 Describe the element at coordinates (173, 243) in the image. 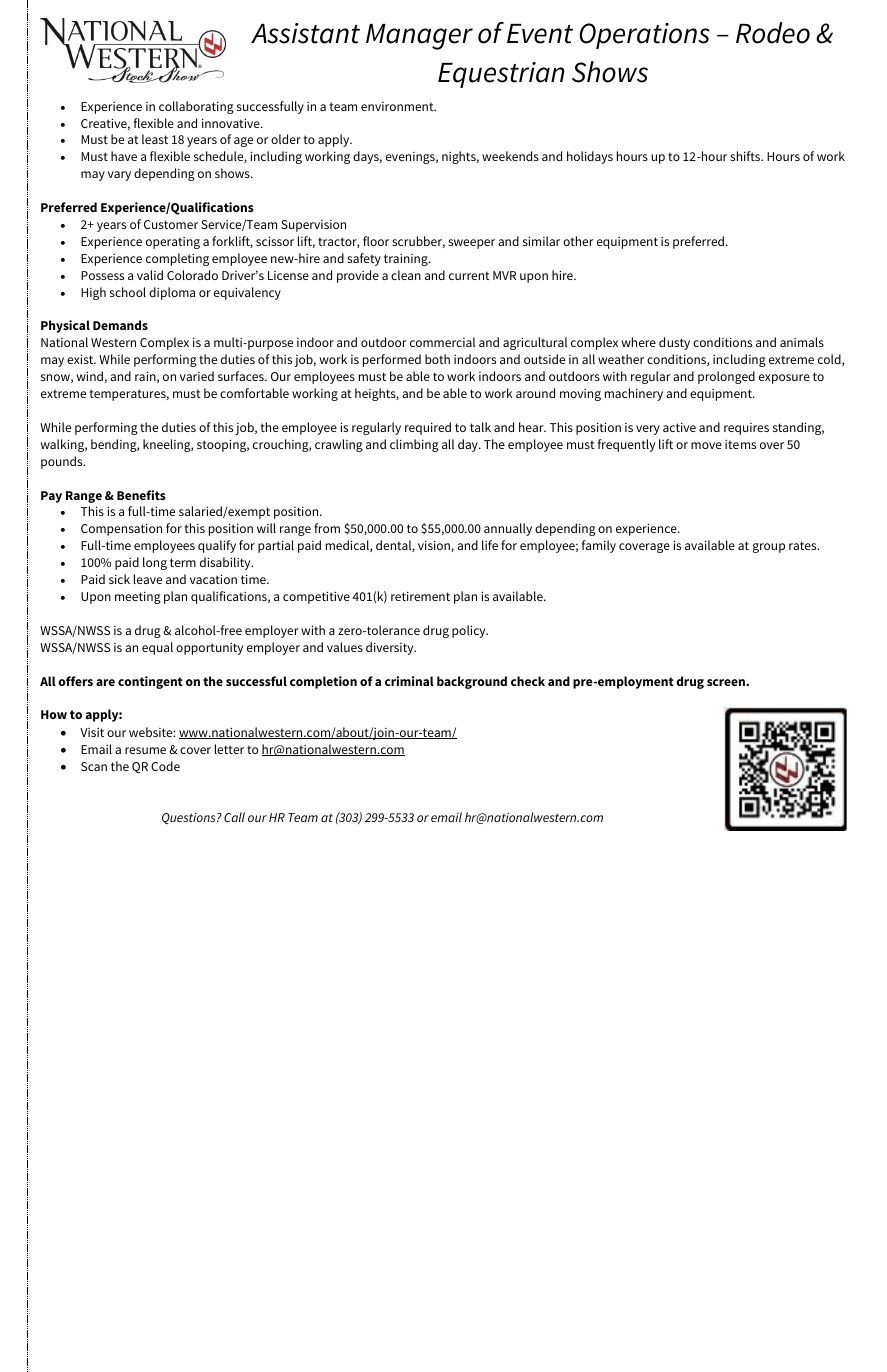

I see `operating` at that location.
